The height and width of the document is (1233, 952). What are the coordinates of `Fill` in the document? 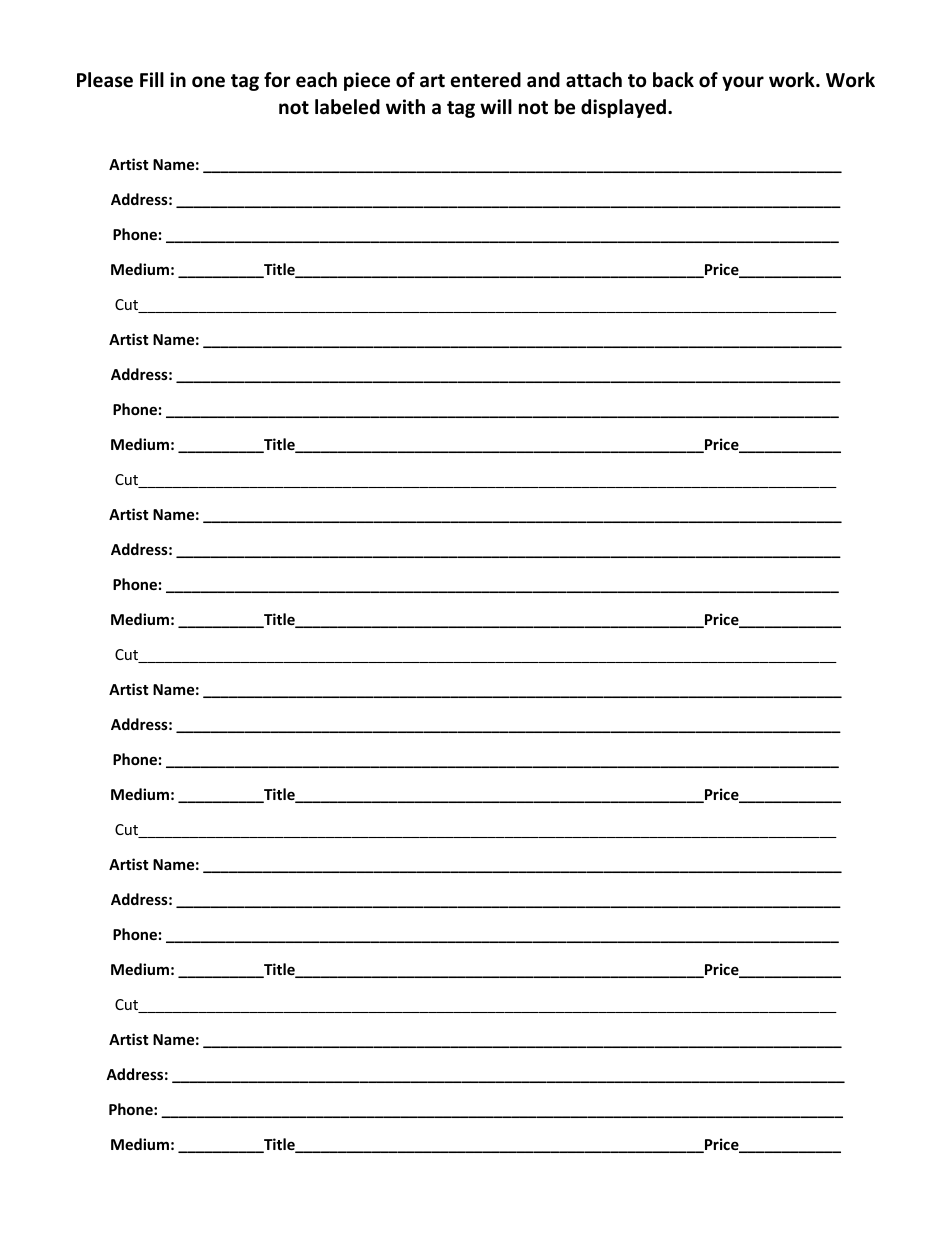 It's located at (152, 79).
